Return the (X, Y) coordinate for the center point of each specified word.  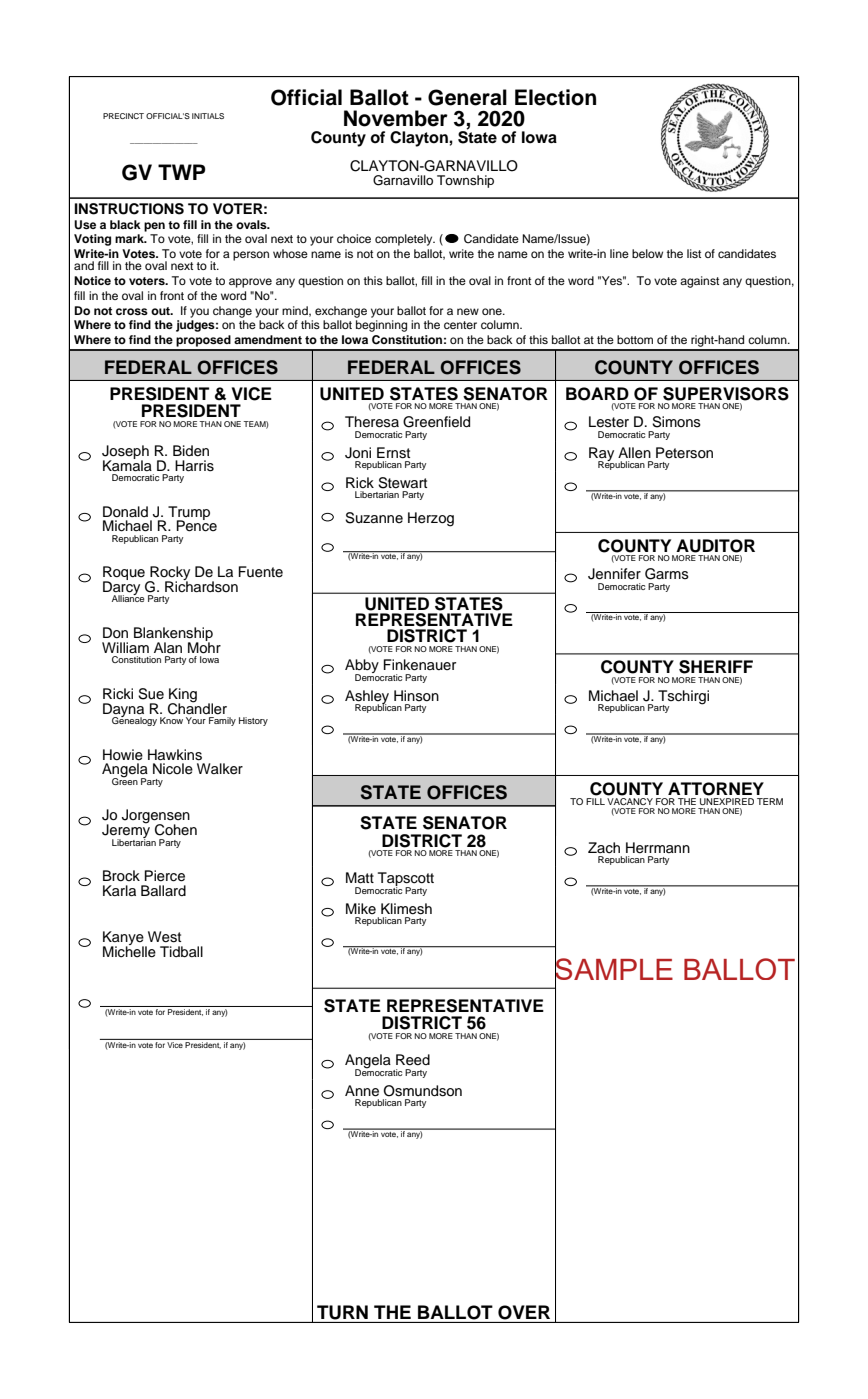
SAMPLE (614, 969)
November (396, 118)
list (694, 253)
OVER (524, 1312)
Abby (362, 667)
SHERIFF (716, 667)
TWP (182, 172)
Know (171, 720)
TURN (342, 1312)
